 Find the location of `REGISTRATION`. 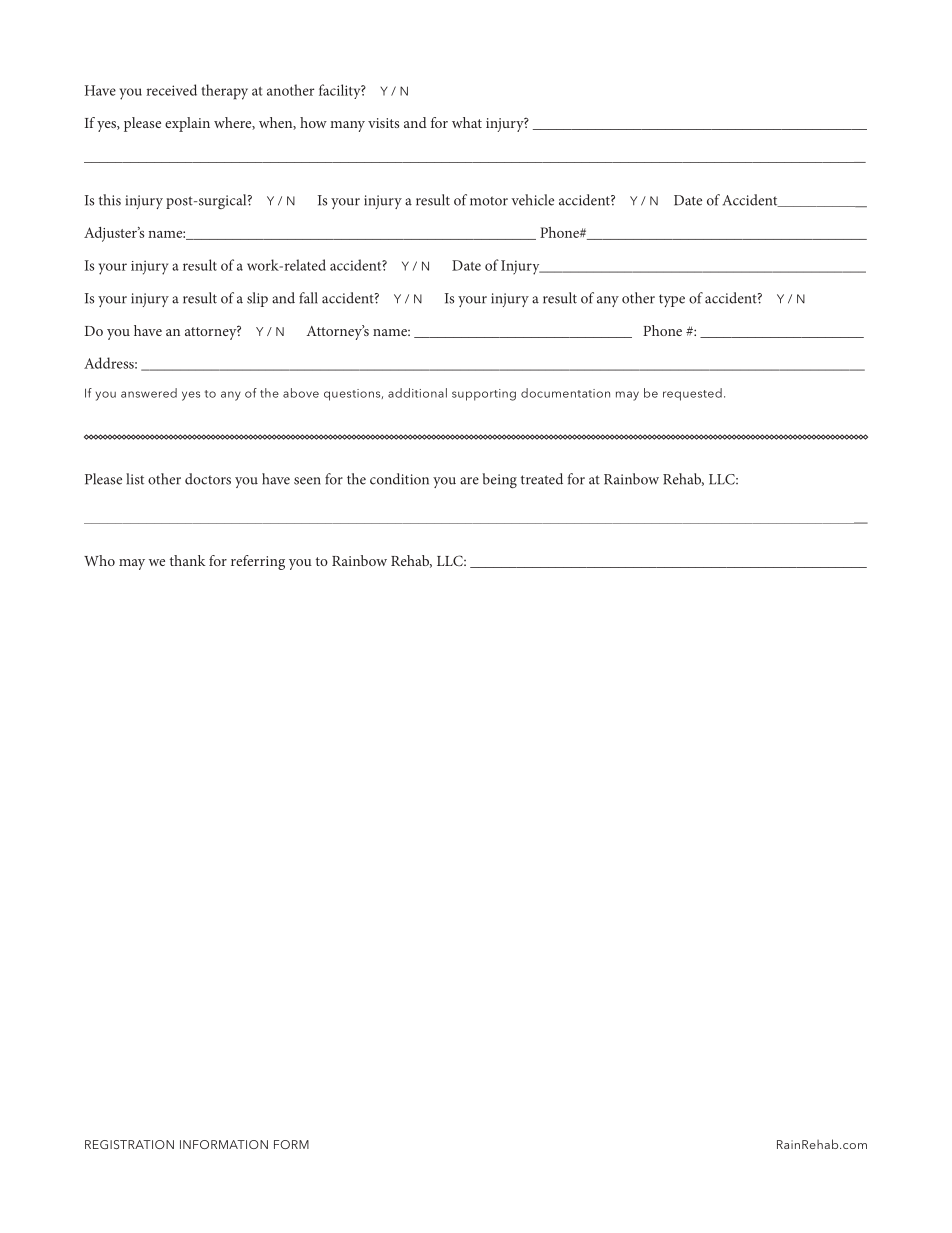

REGISTRATION is located at coordinates (129, 1144).
